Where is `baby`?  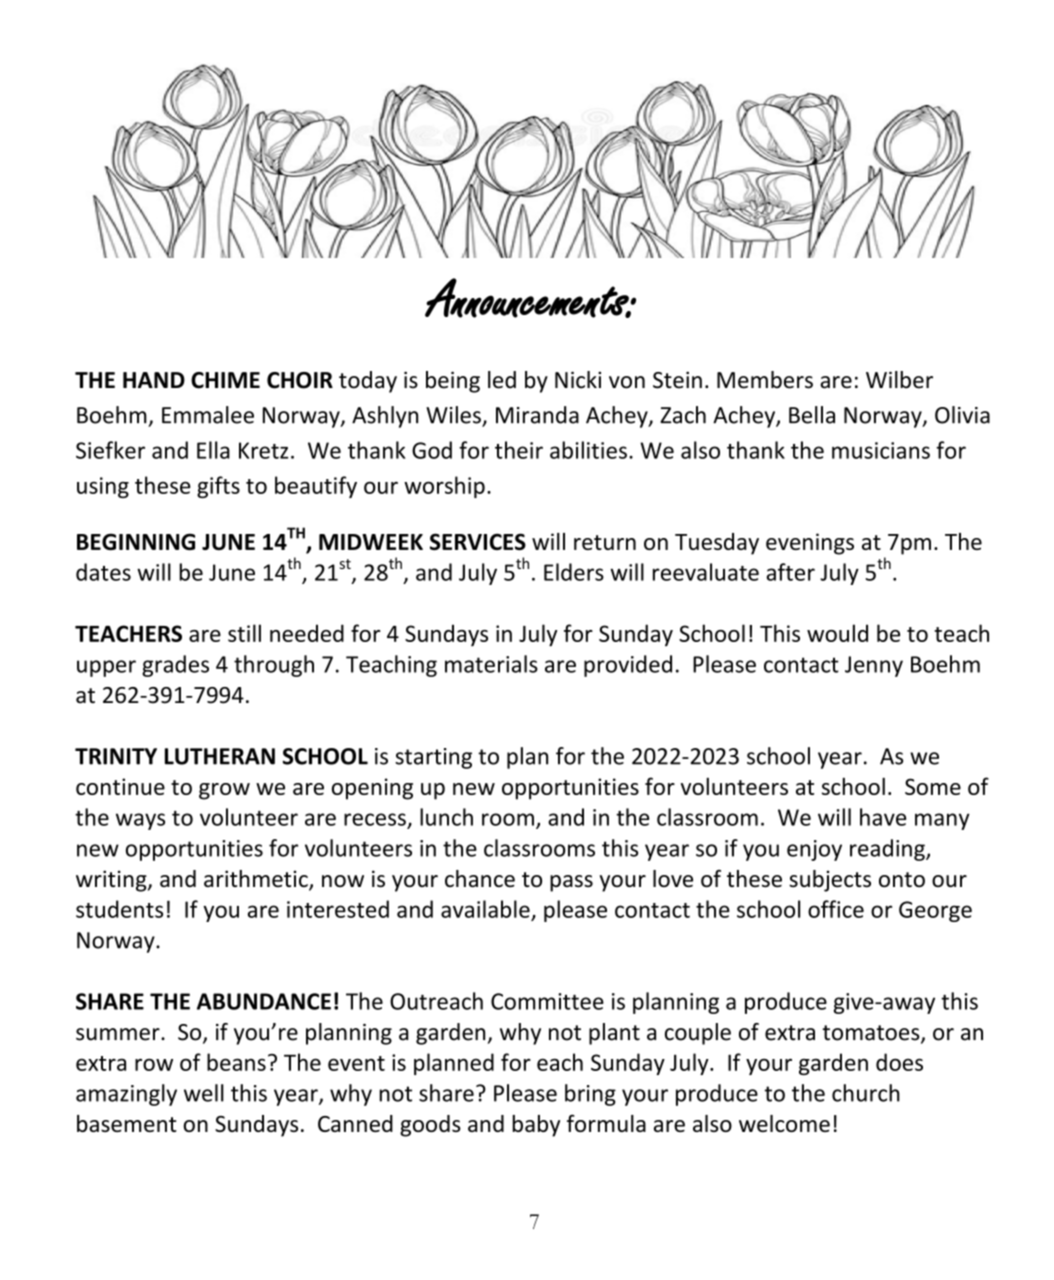
baby is located at coordinates (536, 1126).
